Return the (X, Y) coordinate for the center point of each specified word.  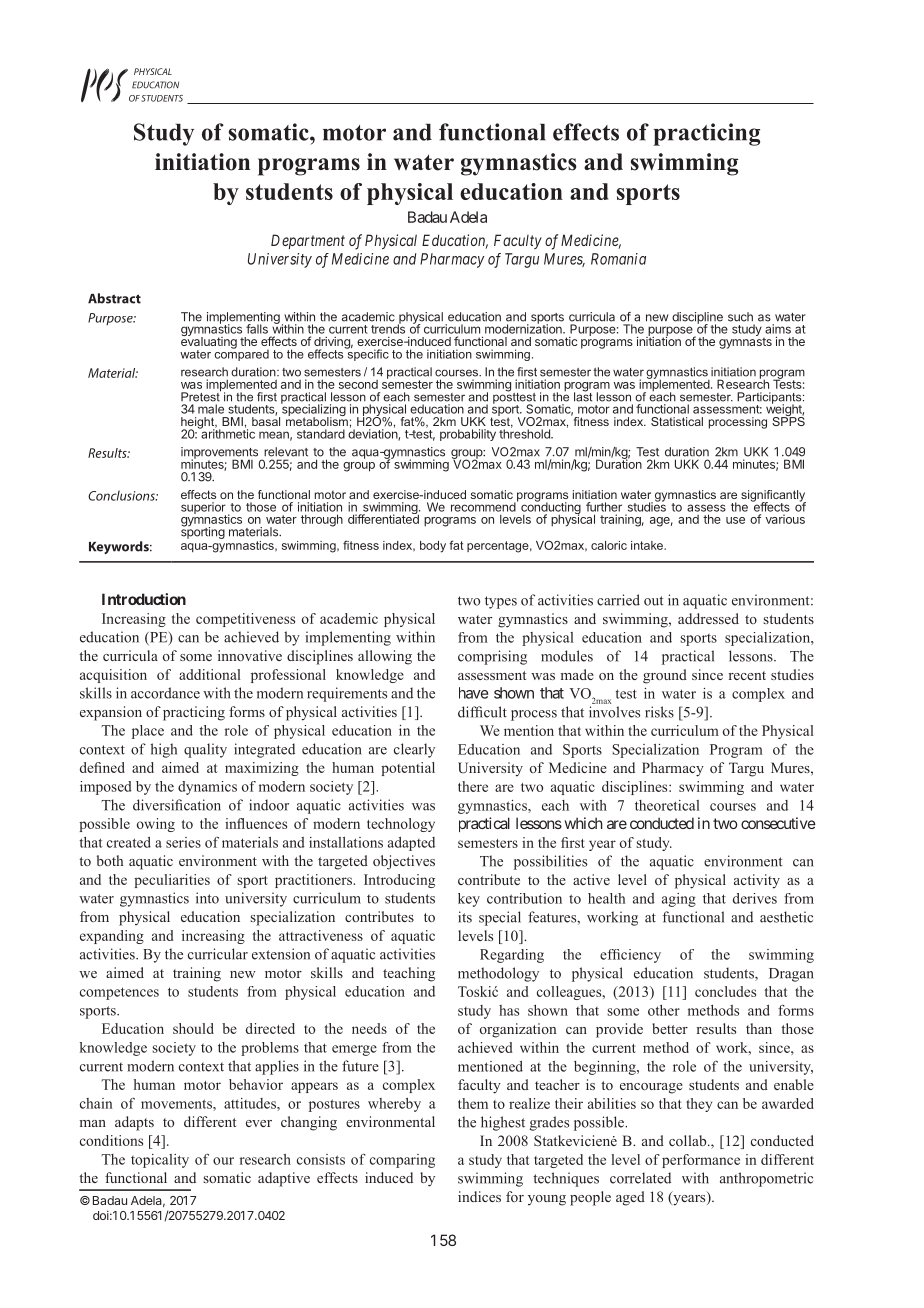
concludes (725, 991)
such (740, 317)
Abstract (114, 298)
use (735, 520)
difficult (482, 712)
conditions (111, 1140)
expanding (112, 937)
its (465, 917)
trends (388, 328)
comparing (402, 1161)
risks (659, 712)
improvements (219, 454)
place (148, 732)
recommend (483, 507)
